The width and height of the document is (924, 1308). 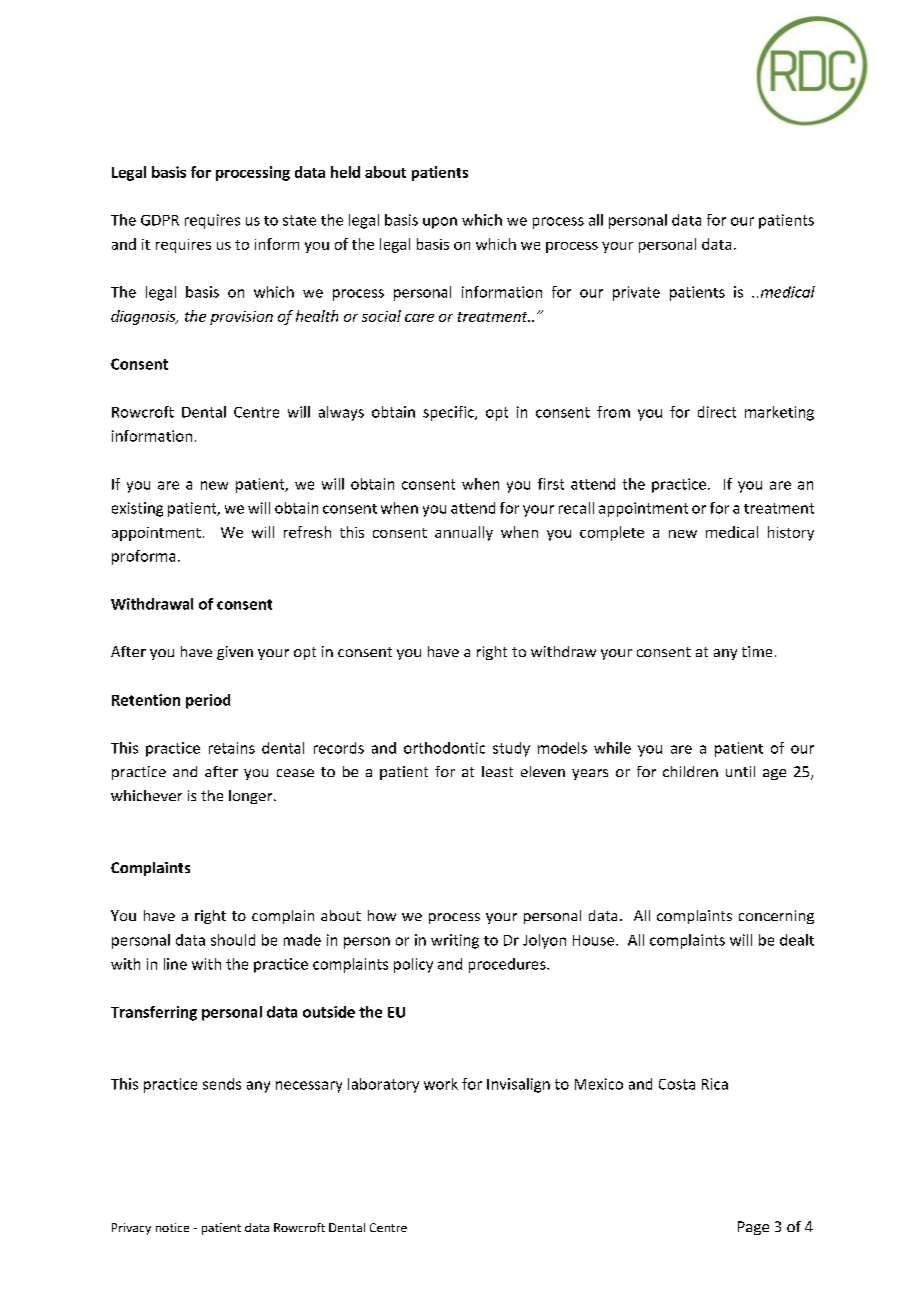 What do you see at coordinates (444, 748) in the document?
I see `orthodontic` at bounding box center [444, 748].
